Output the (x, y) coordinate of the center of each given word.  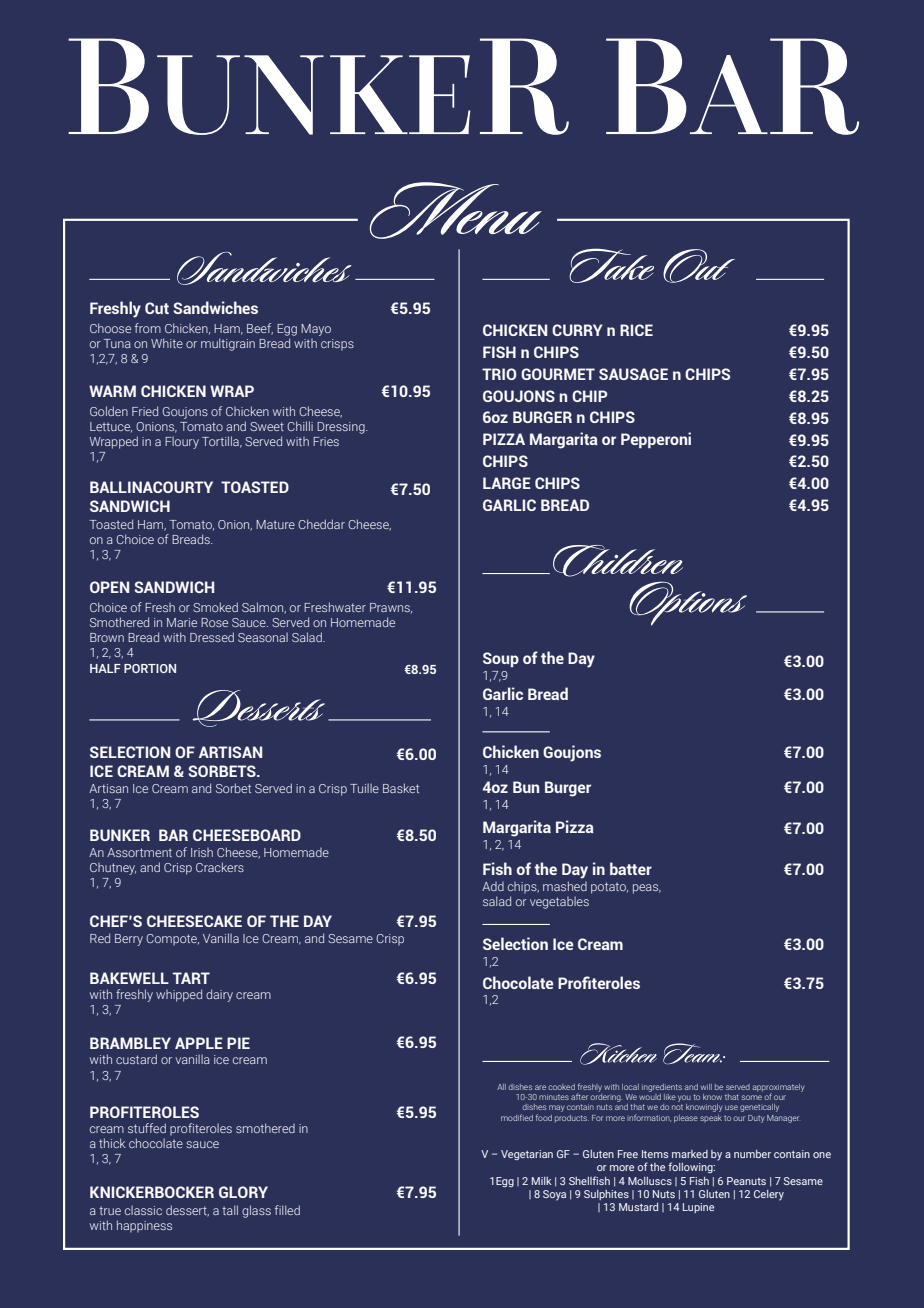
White (167, 343)
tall (230, 1210)
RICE (636, 330)
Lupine (698, 1208)
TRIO (499, 374)
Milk (542, 1181)
